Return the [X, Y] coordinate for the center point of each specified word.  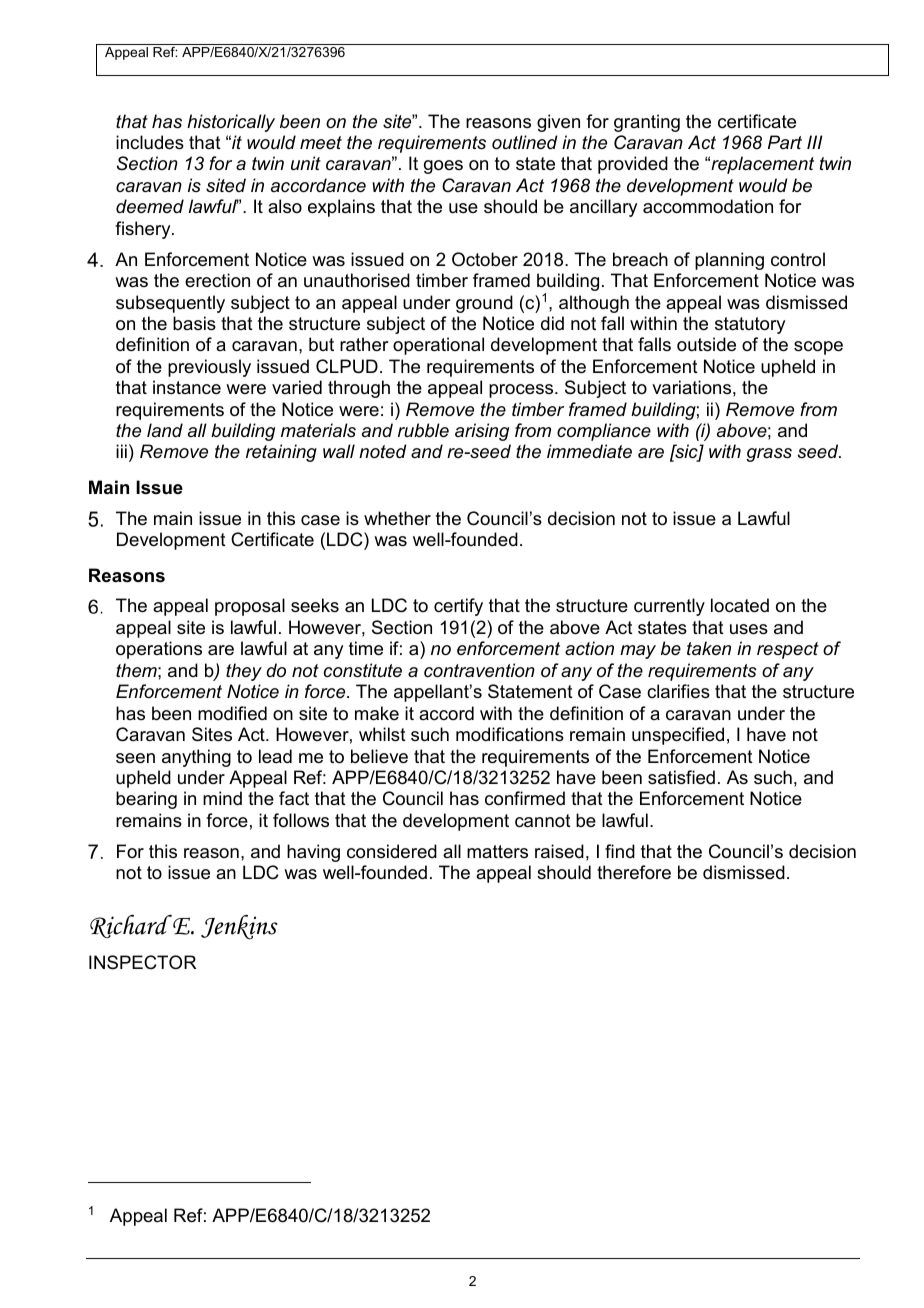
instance [187, 387]
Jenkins [239, 927]
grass [769, 455]
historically [231, 123]
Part [785, 142]
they [244, 672]
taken [709, 648]
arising [482, 432]
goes [443, 167]
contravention [479, 670]
